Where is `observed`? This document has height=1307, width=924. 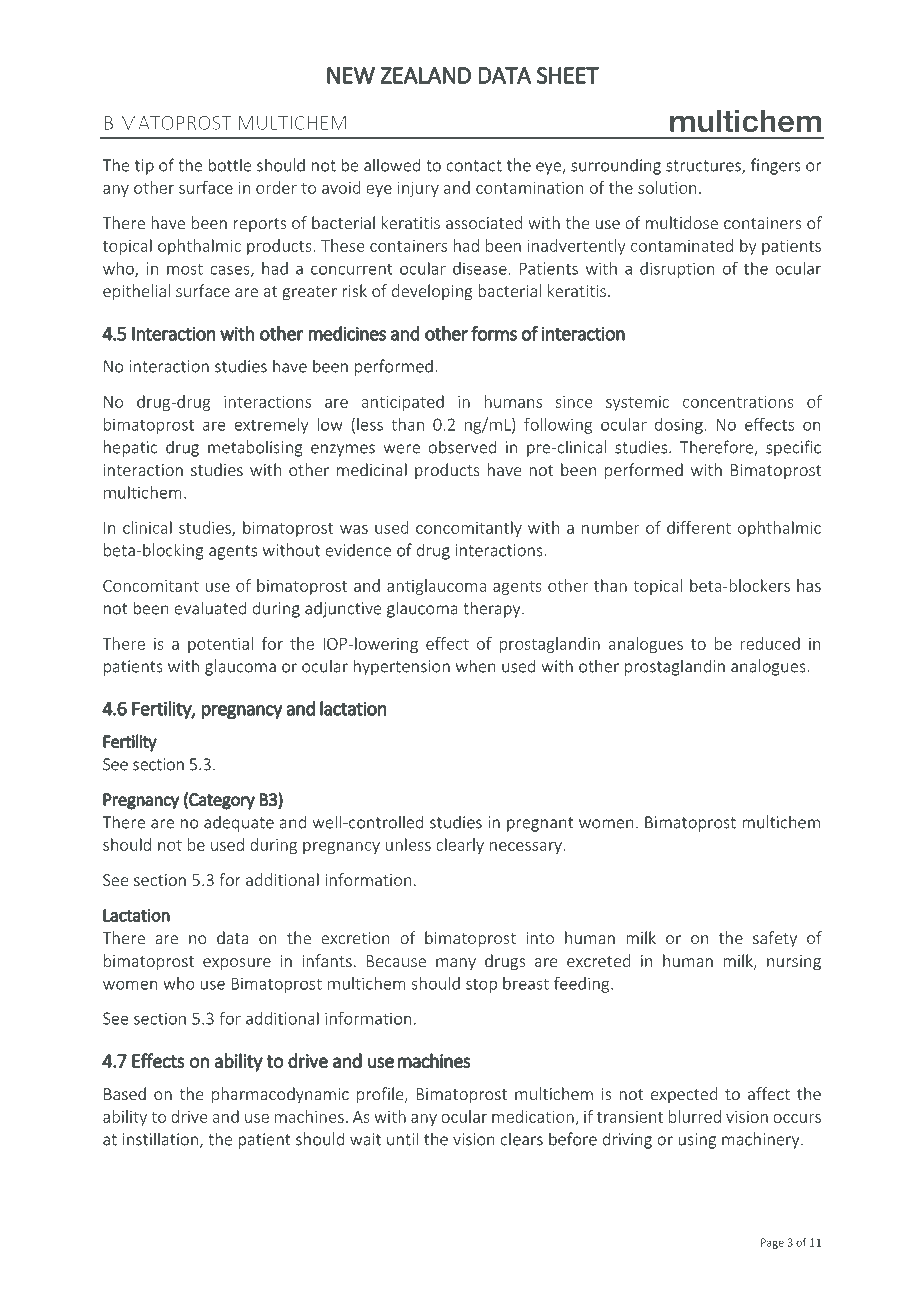
observed is located at coordinates (462, 447).
